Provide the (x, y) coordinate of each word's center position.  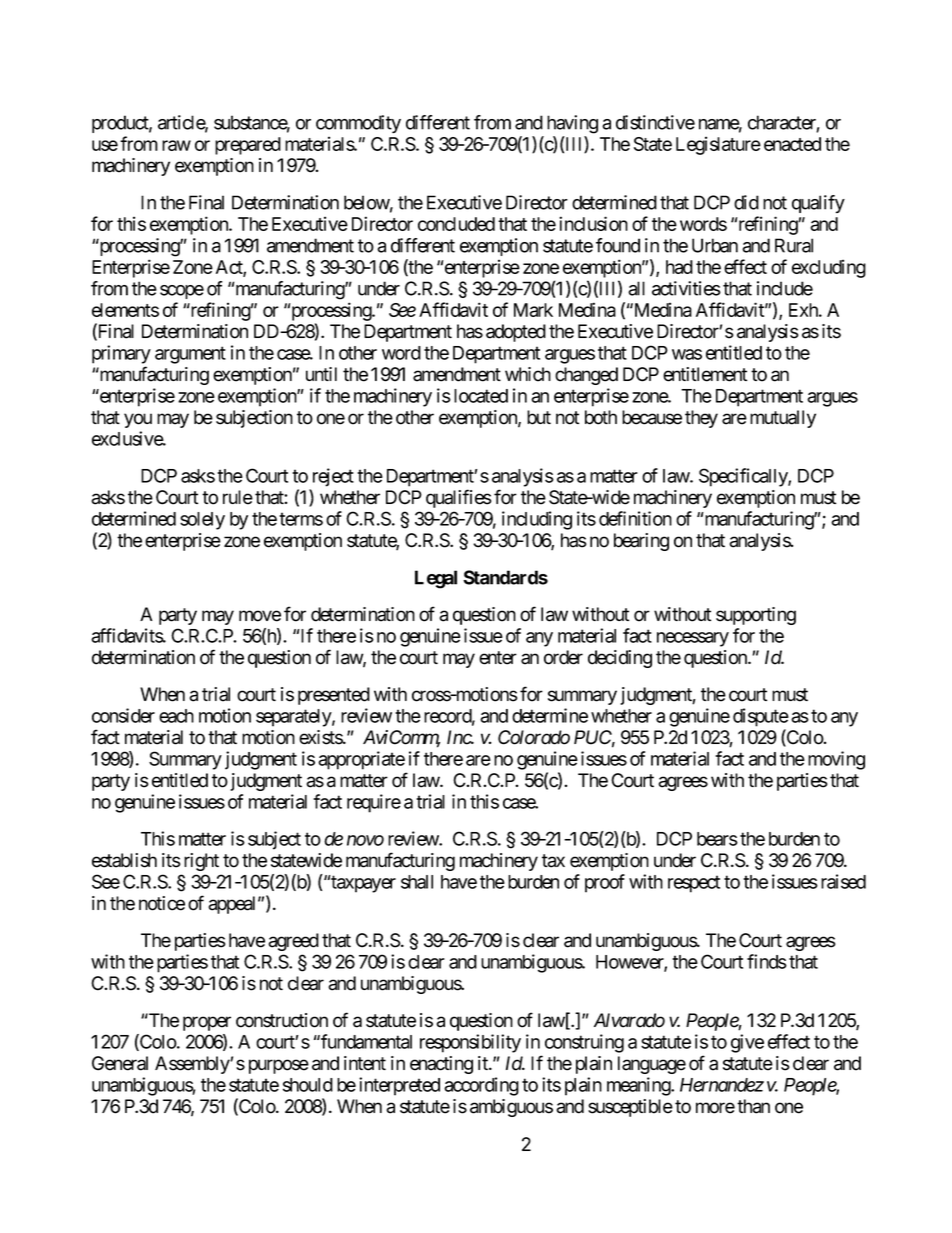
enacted (792, 144)
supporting (756, 616)
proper (207, 1023)
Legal (436, 579)
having (572, 124)
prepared (248, 146)
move (260, 616)
